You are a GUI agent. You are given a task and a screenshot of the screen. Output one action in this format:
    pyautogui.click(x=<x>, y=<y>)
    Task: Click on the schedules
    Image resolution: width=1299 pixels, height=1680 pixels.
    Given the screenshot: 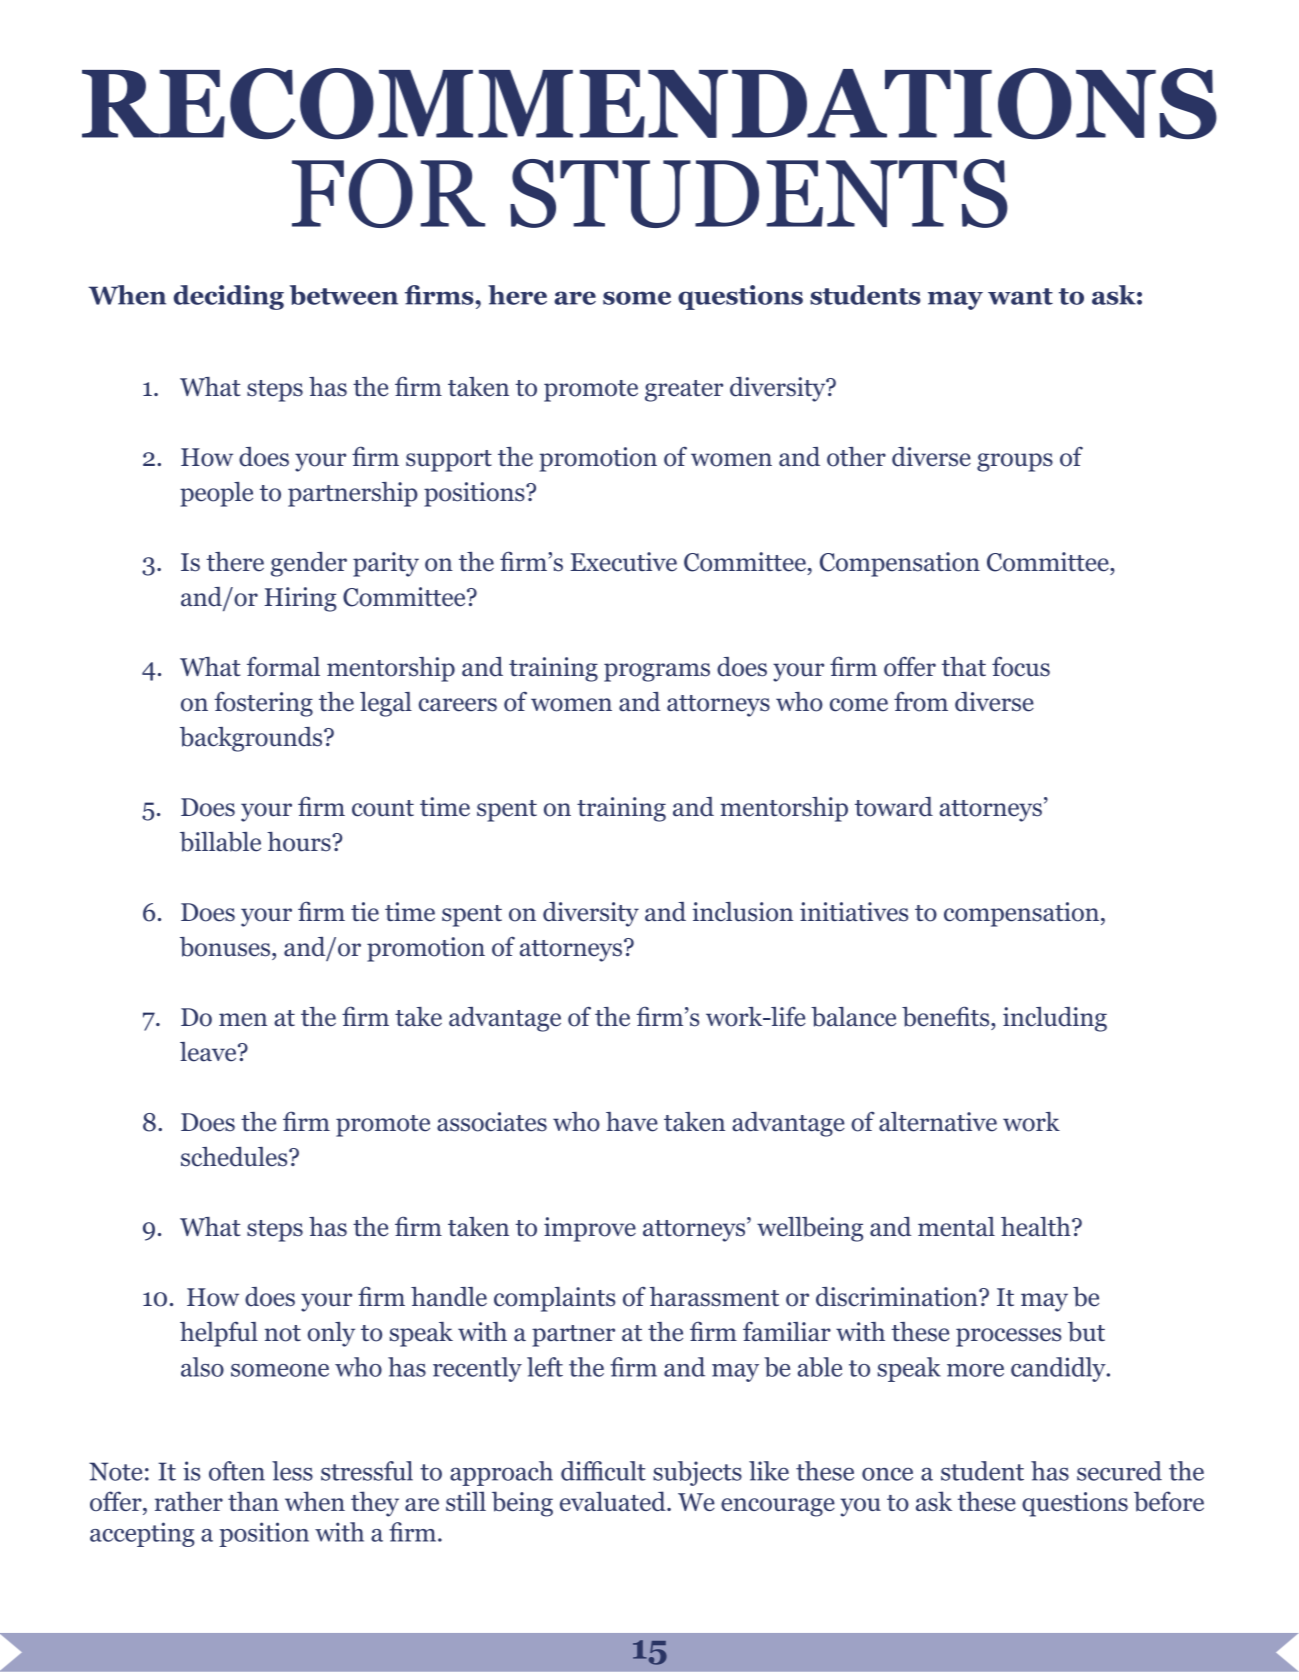 What is the action you would take?
    pyautogui.click(x=235, y=1157)
